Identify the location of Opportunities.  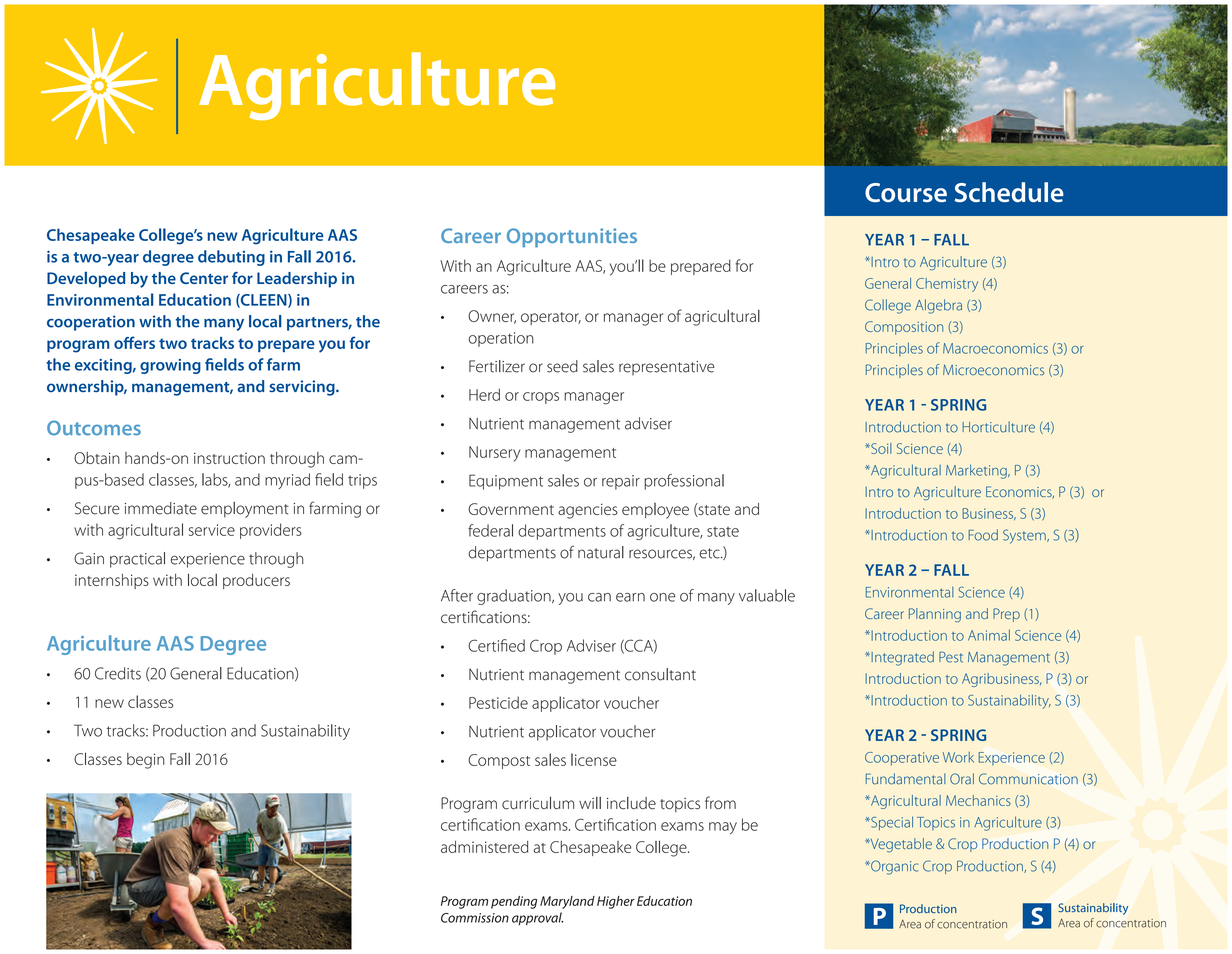
(572, 237).
